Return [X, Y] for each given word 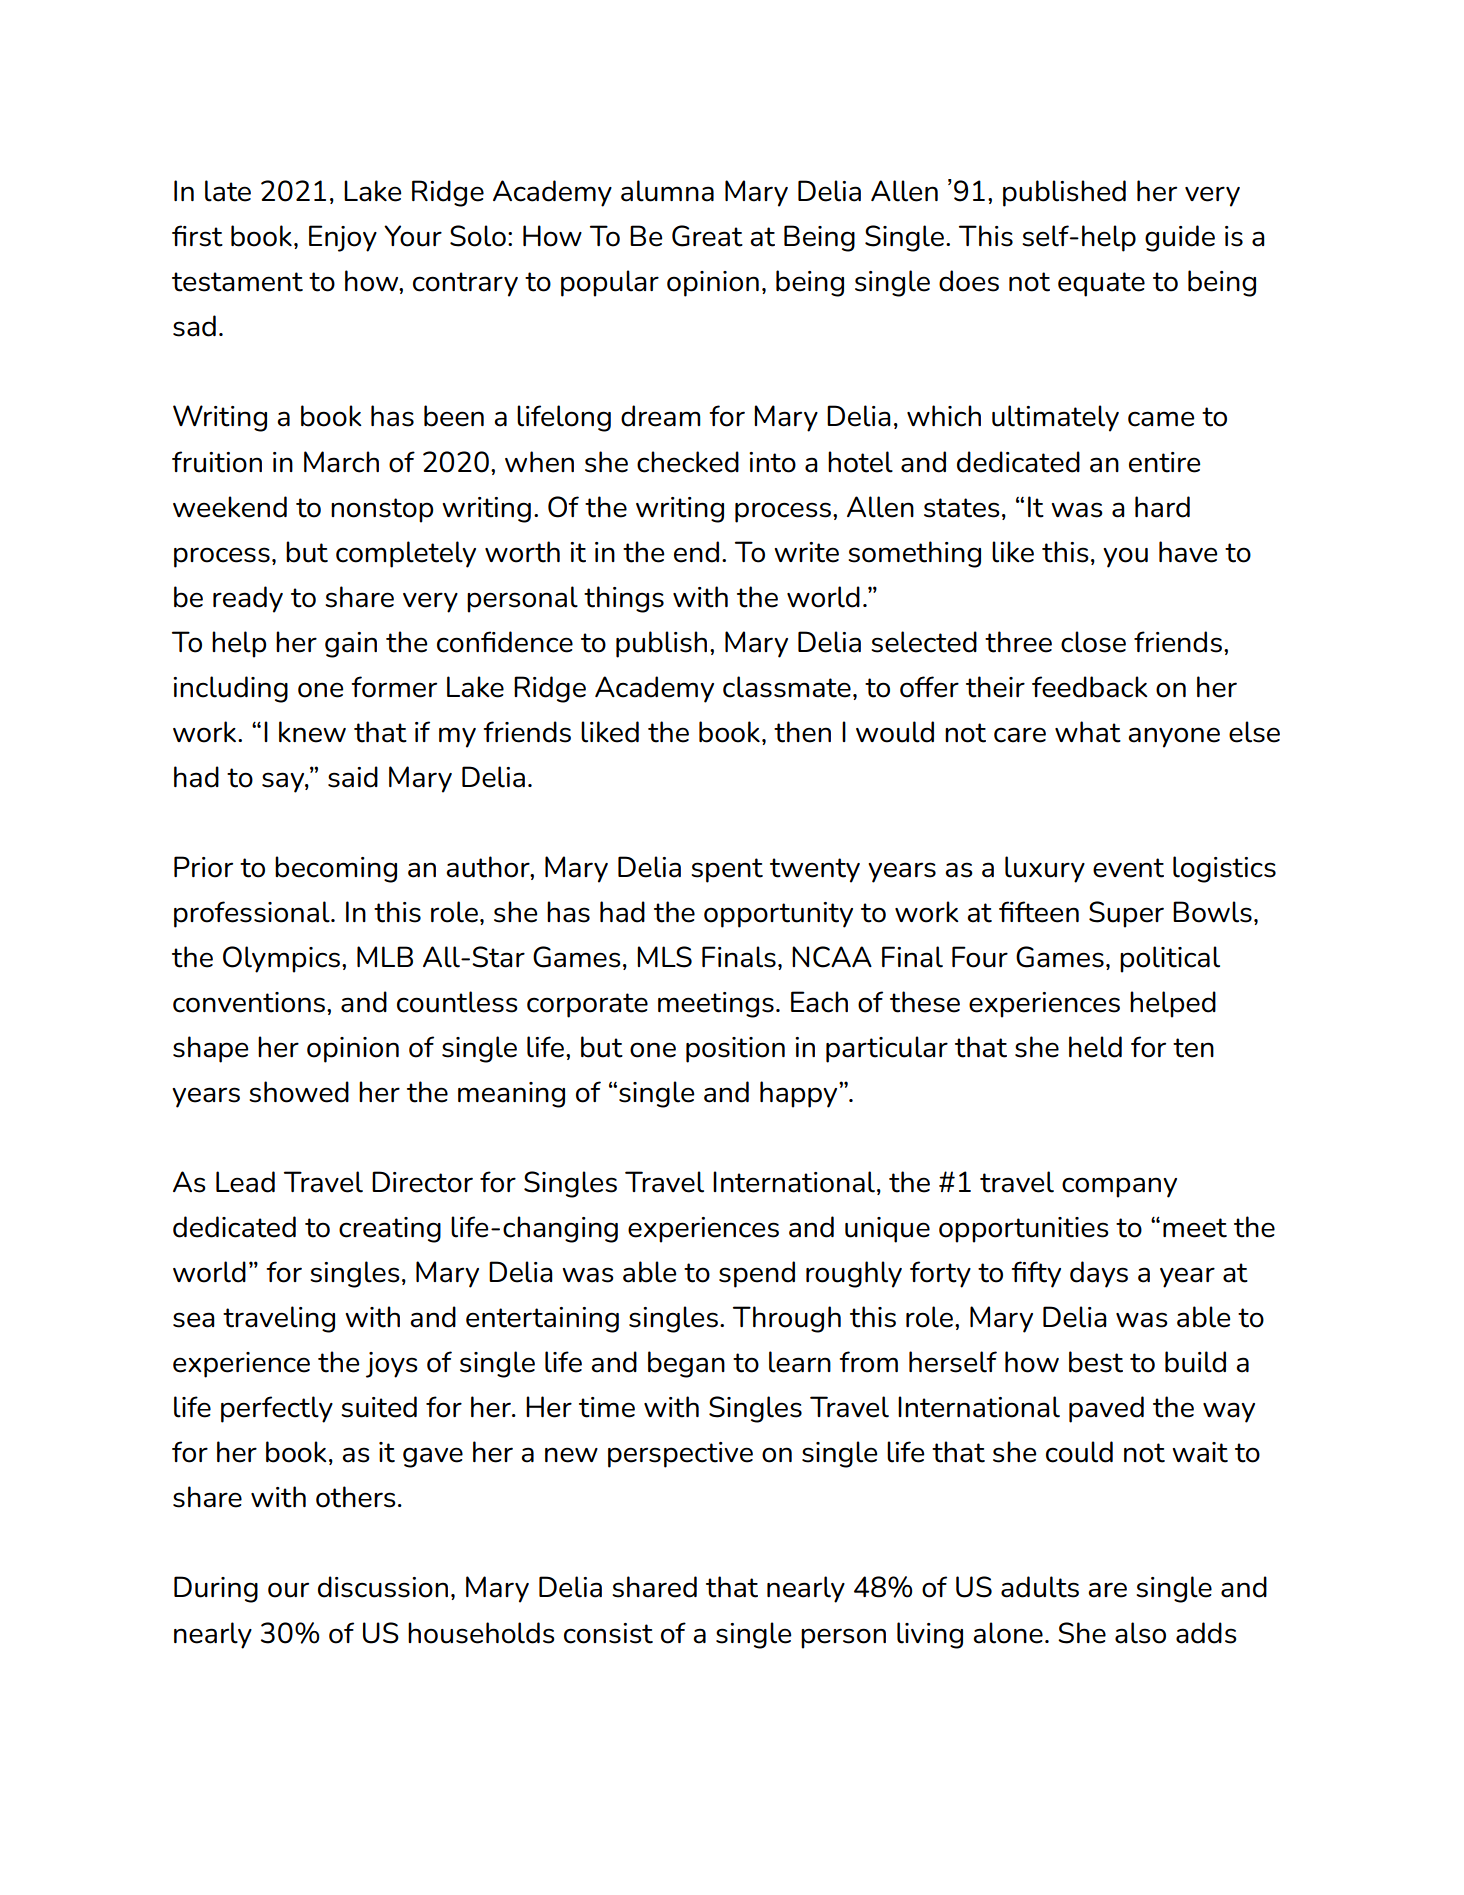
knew [312, 732]
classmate [787, 687]
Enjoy [343, 238]
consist [608, 1633]
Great [707, 236]
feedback [1090, 687]
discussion [383, 1587]
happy [800, 1094]
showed [299, 1092]
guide [1180, 238]
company [1119, 1187]
